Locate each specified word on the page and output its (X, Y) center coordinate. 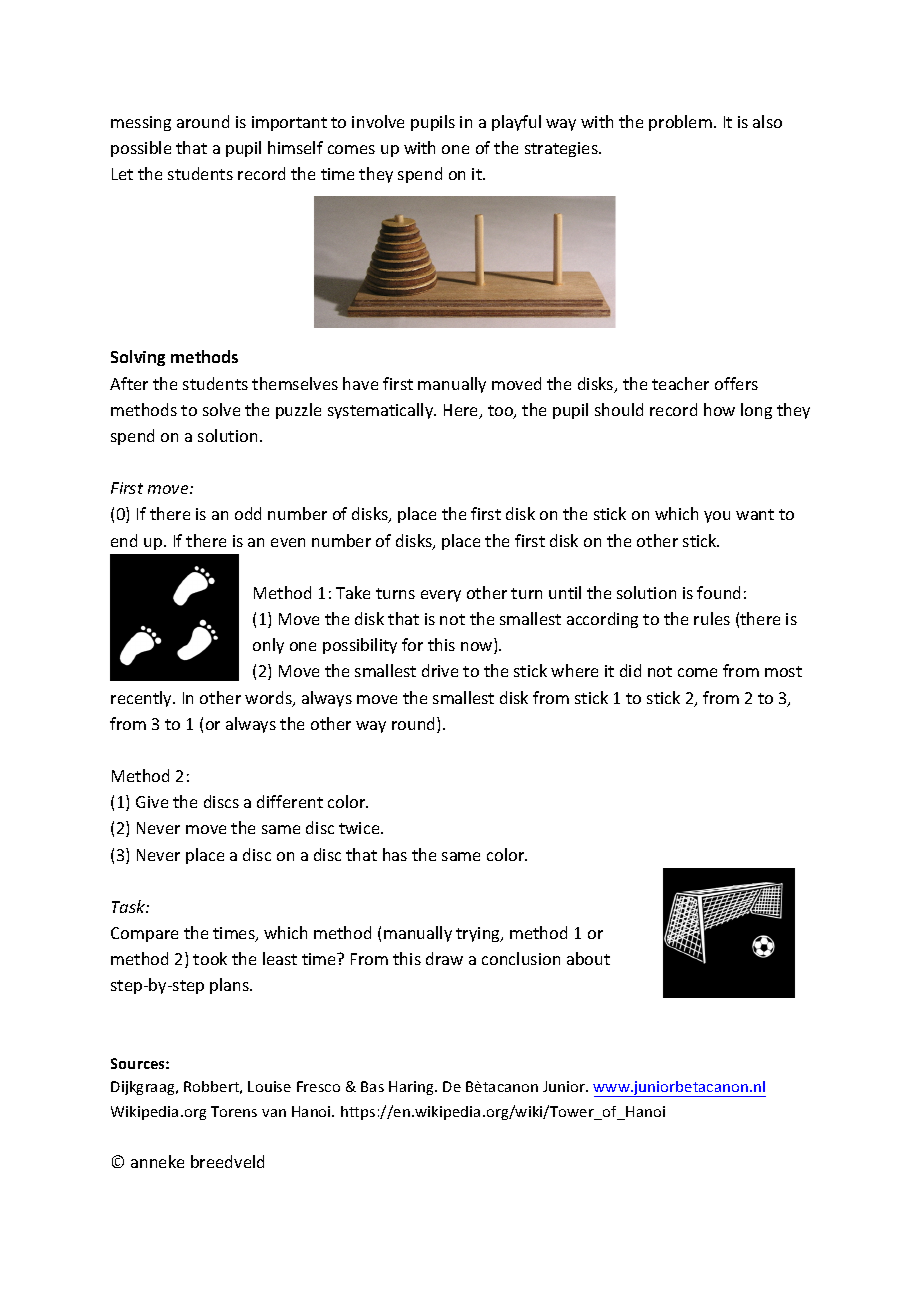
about (588, 958)
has (395, 854)
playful (516, 123)
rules (712, 618)
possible (141, 149)
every (441, 596)
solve (221, 409)
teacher (680, 383)
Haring (412, 1088)
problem (680, 123)
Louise (269, 1086)
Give (152, 802)
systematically (382, 411)
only (268, 646)
